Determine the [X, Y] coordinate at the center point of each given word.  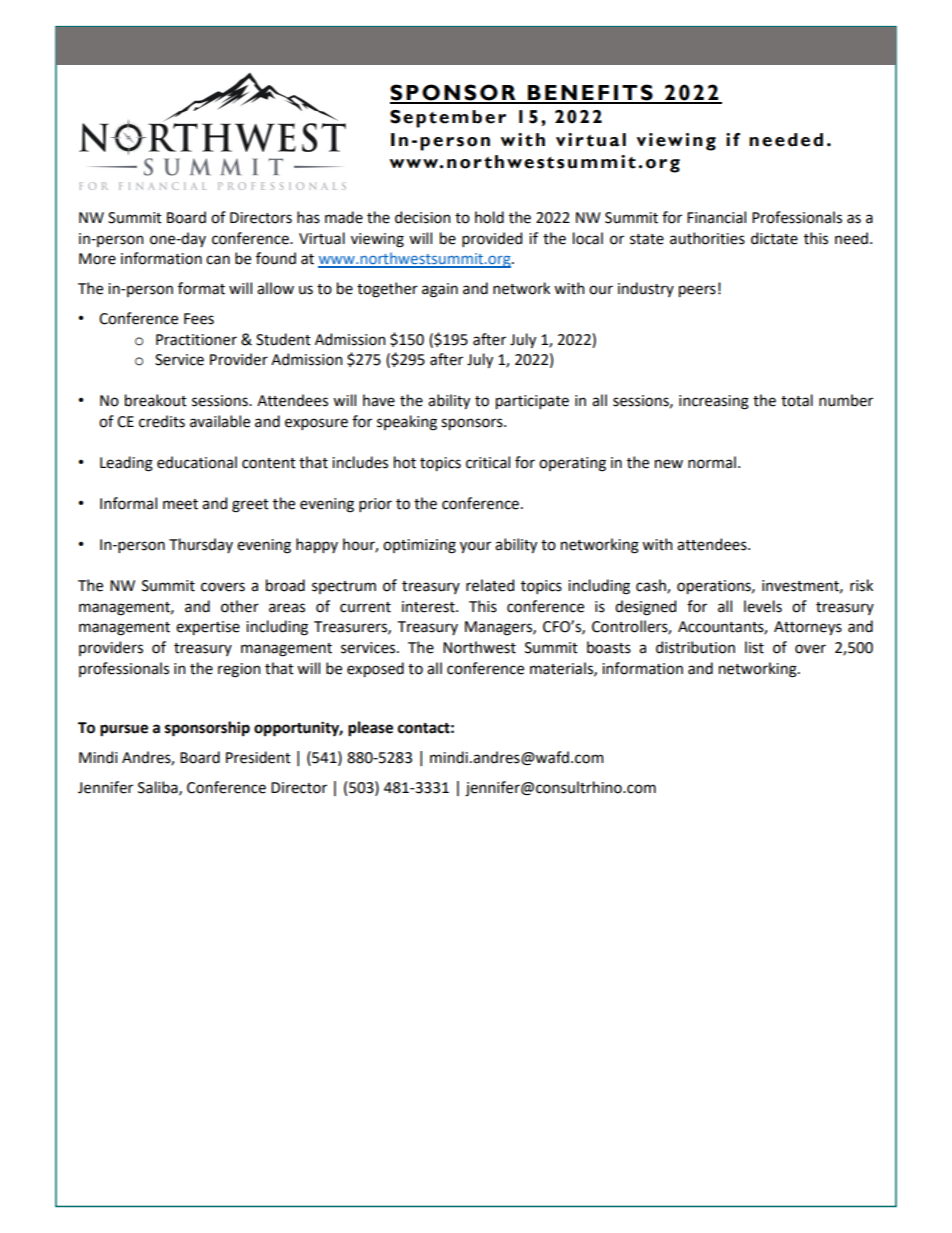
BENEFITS [590, 93]
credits [162, 421]
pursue [124, 730]
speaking [407, 423]
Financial [716, 217]
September [448, 119]
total [797, 400]
